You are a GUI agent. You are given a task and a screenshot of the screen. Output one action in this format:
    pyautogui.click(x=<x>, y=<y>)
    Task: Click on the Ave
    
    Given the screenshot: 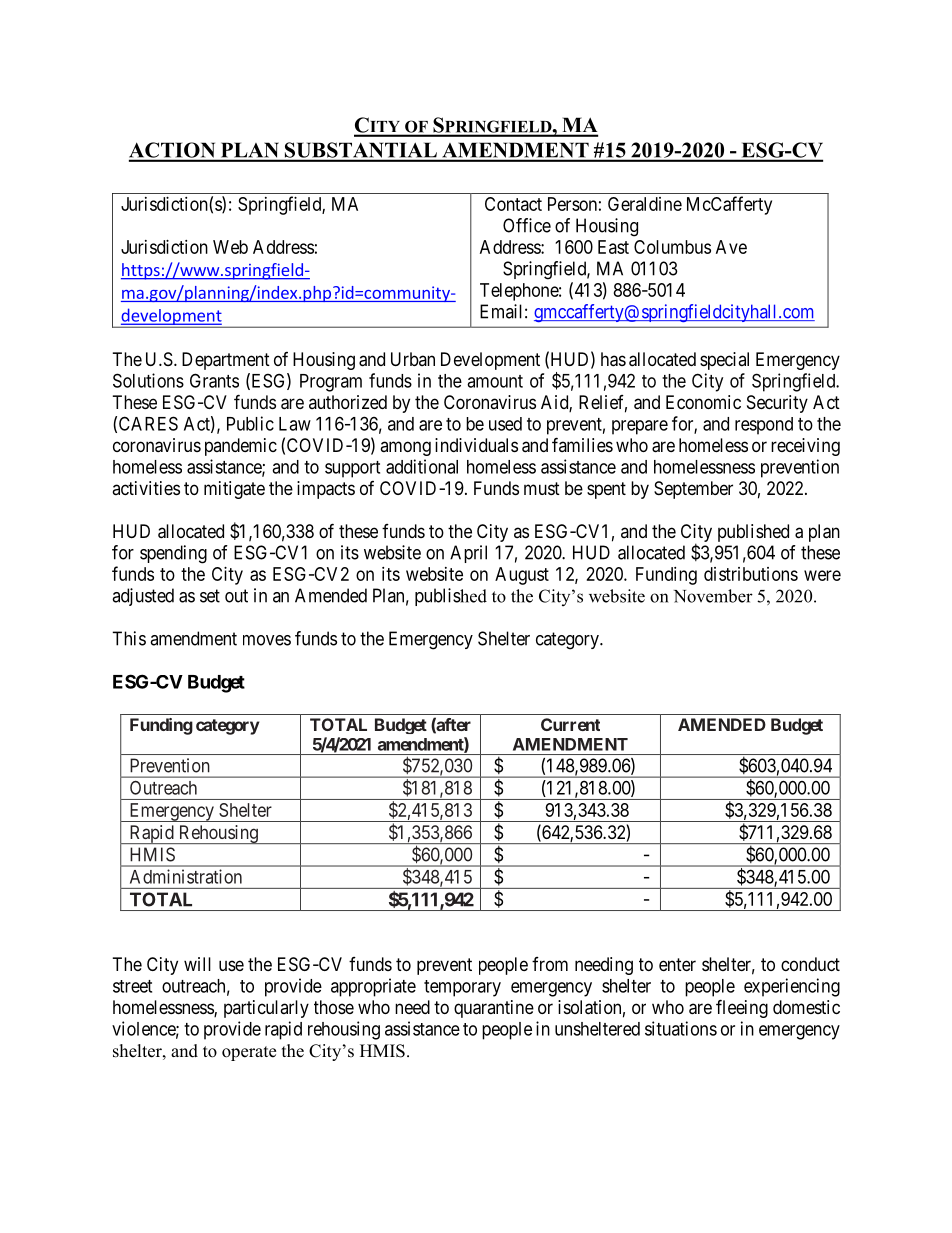 What is the action you would take?
    pyautogui.click(x=731, y=247)
